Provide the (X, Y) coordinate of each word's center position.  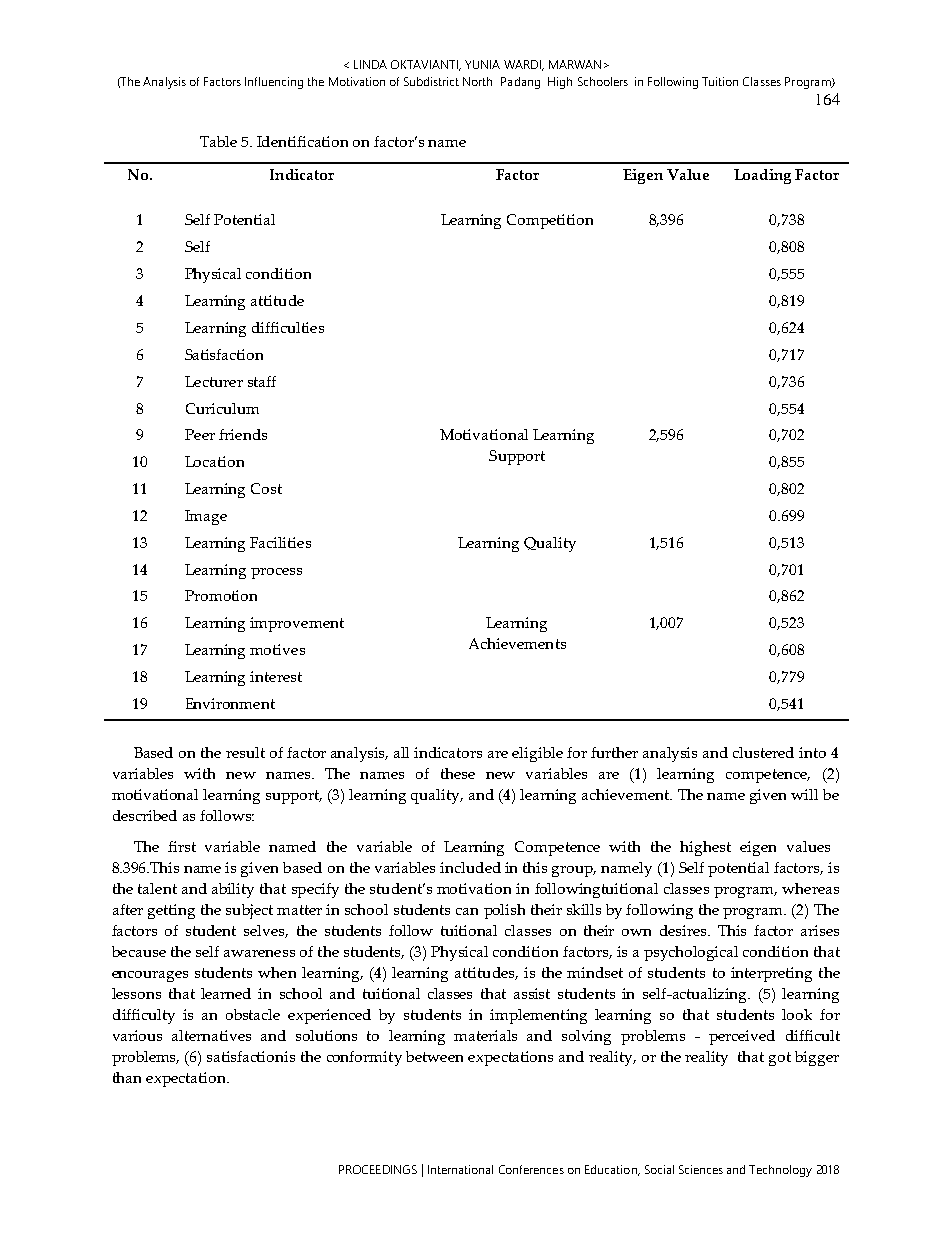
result (245, 752)
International (460, 1169)
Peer (200, 434)
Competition (550, 221)
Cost (266, 488)
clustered (763, 752)
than (127, 1077)
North (477, 81)
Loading (762, 176)
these (458, 773)
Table (218, 141)
